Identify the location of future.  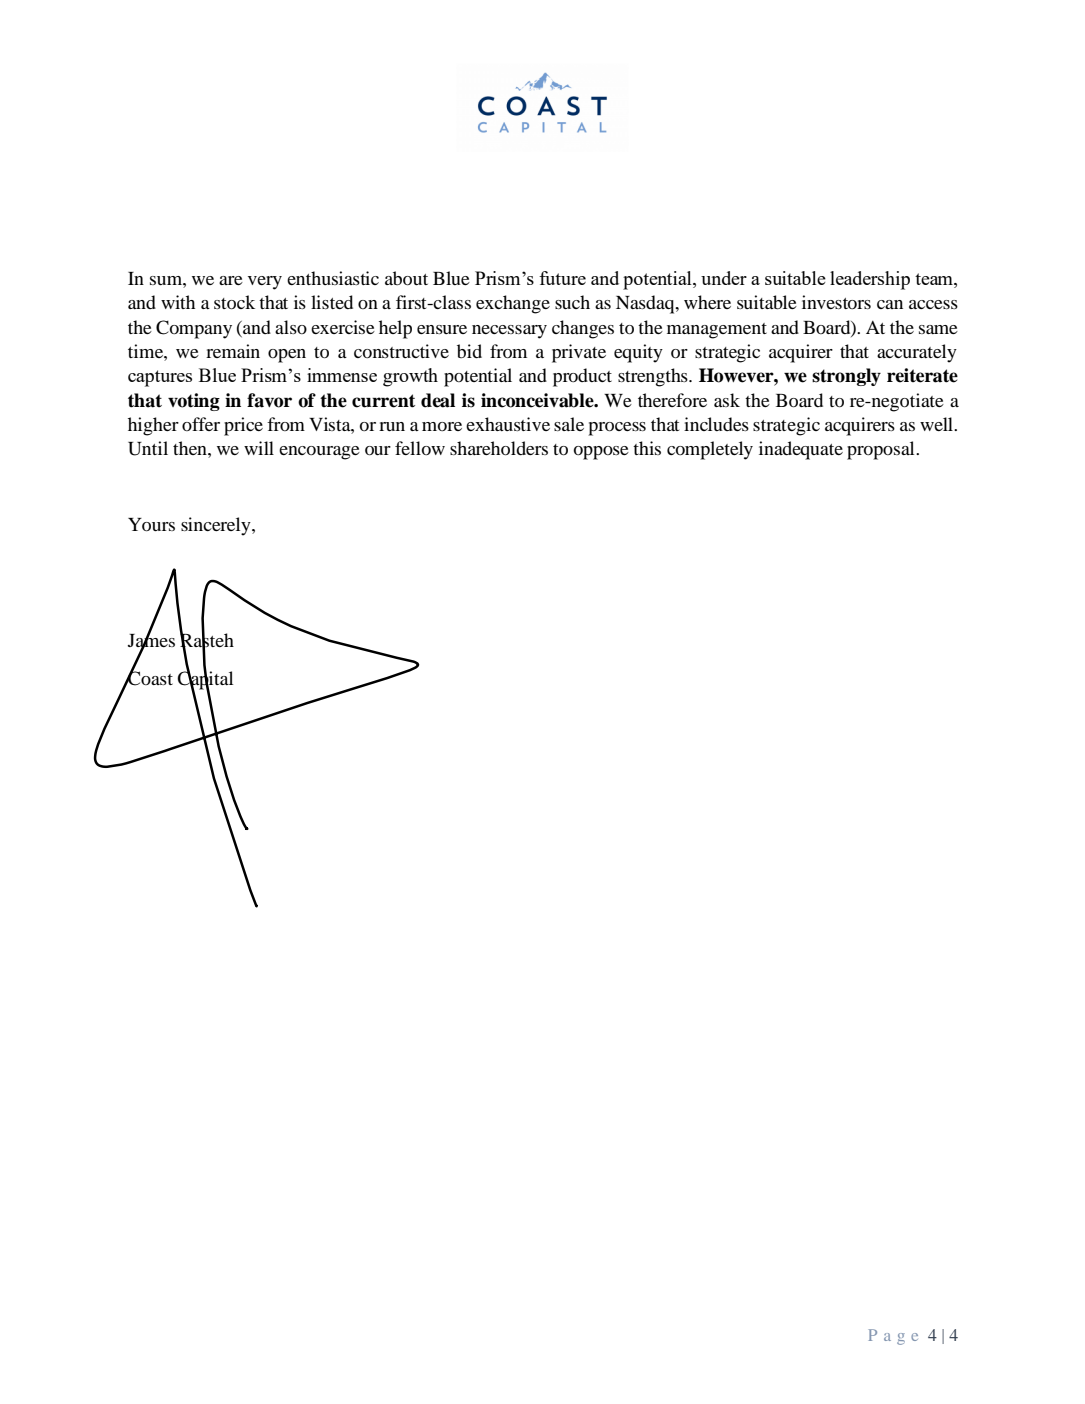
(562, 278).
